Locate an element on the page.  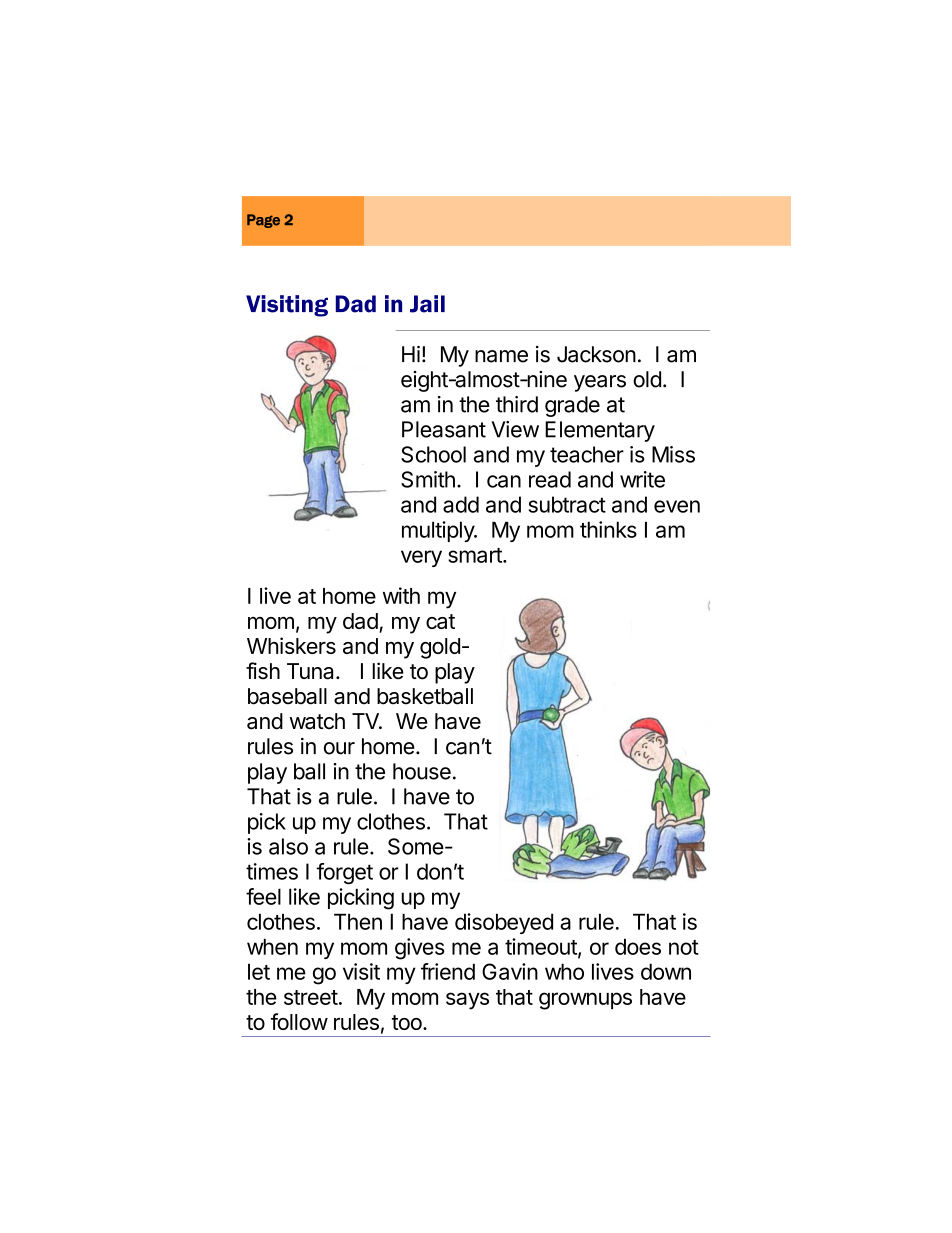
watch is located at coordinates (317, 721).
